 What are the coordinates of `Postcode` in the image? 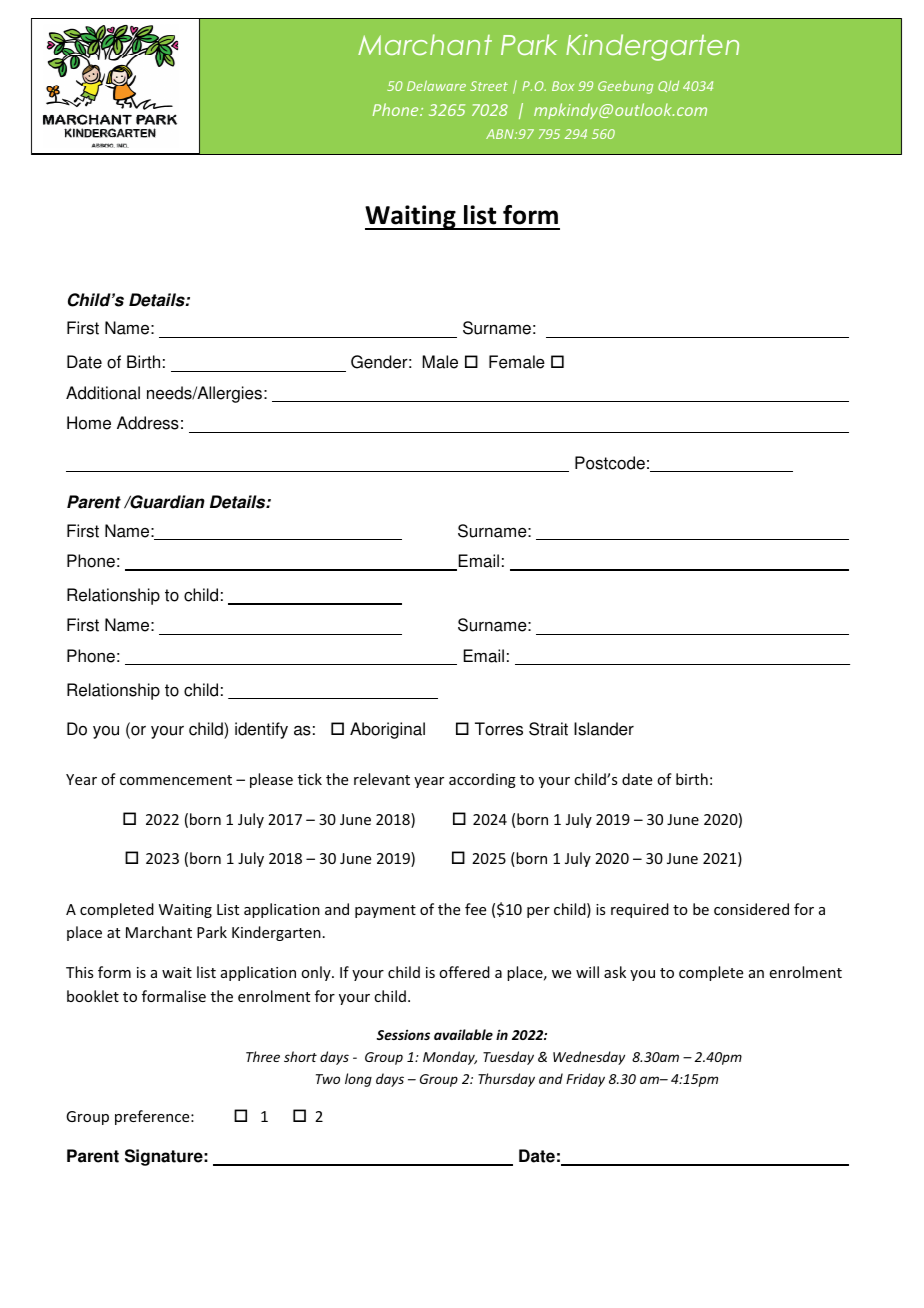 It's located at (610, 463).
